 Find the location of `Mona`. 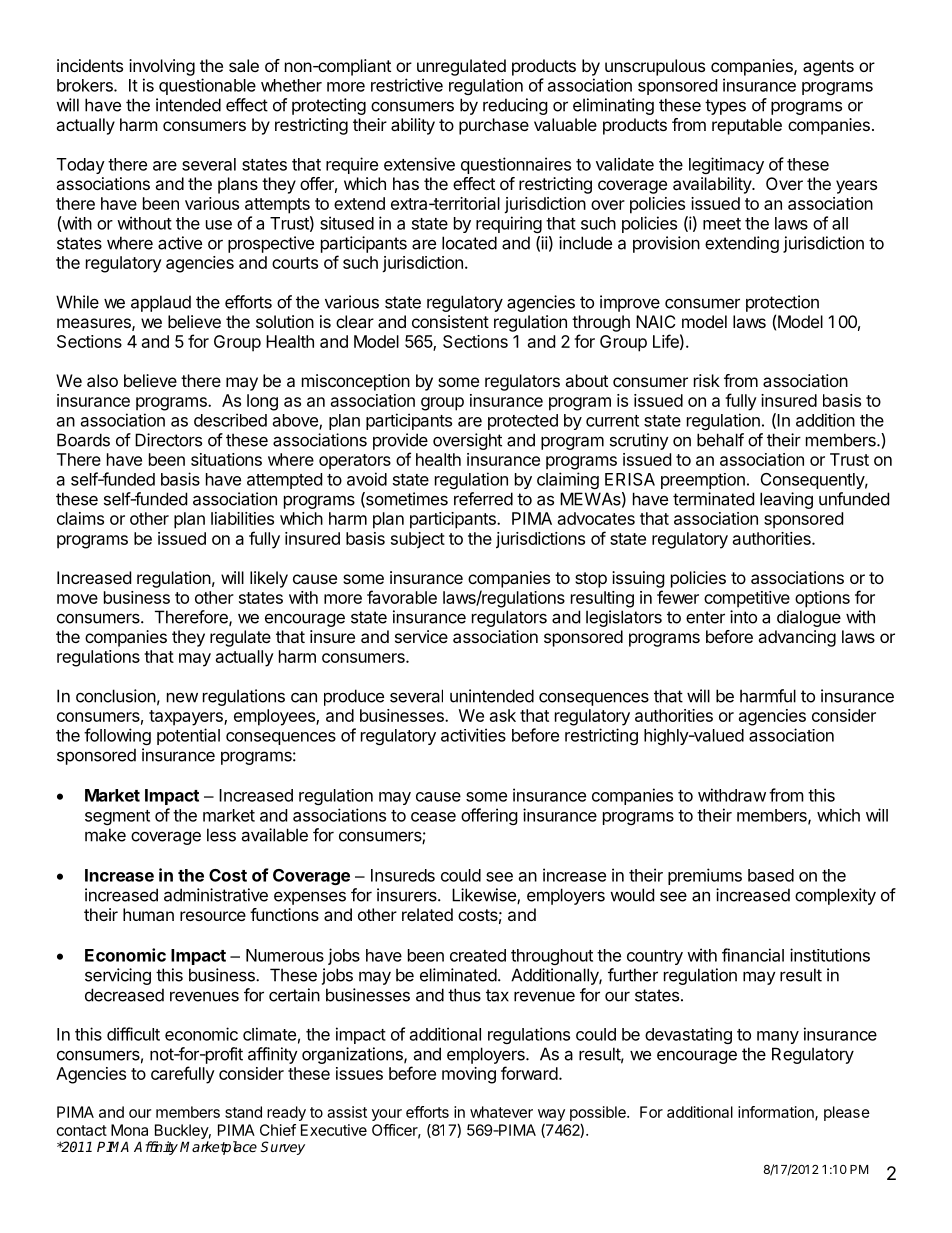

Mona is located at coordinates (129, 1130).
